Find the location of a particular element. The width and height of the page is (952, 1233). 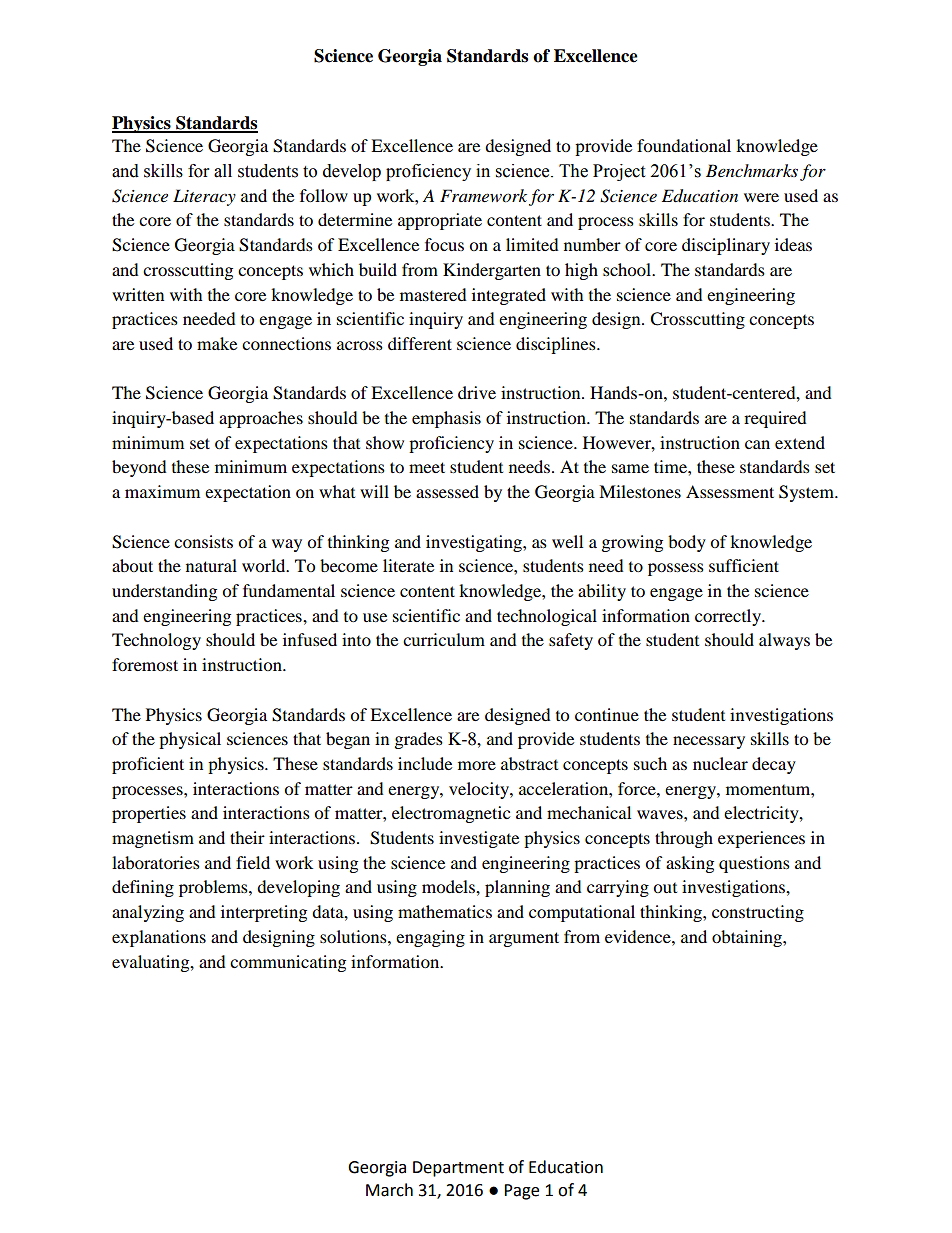

assessed is located at coordinates (447, 491).
